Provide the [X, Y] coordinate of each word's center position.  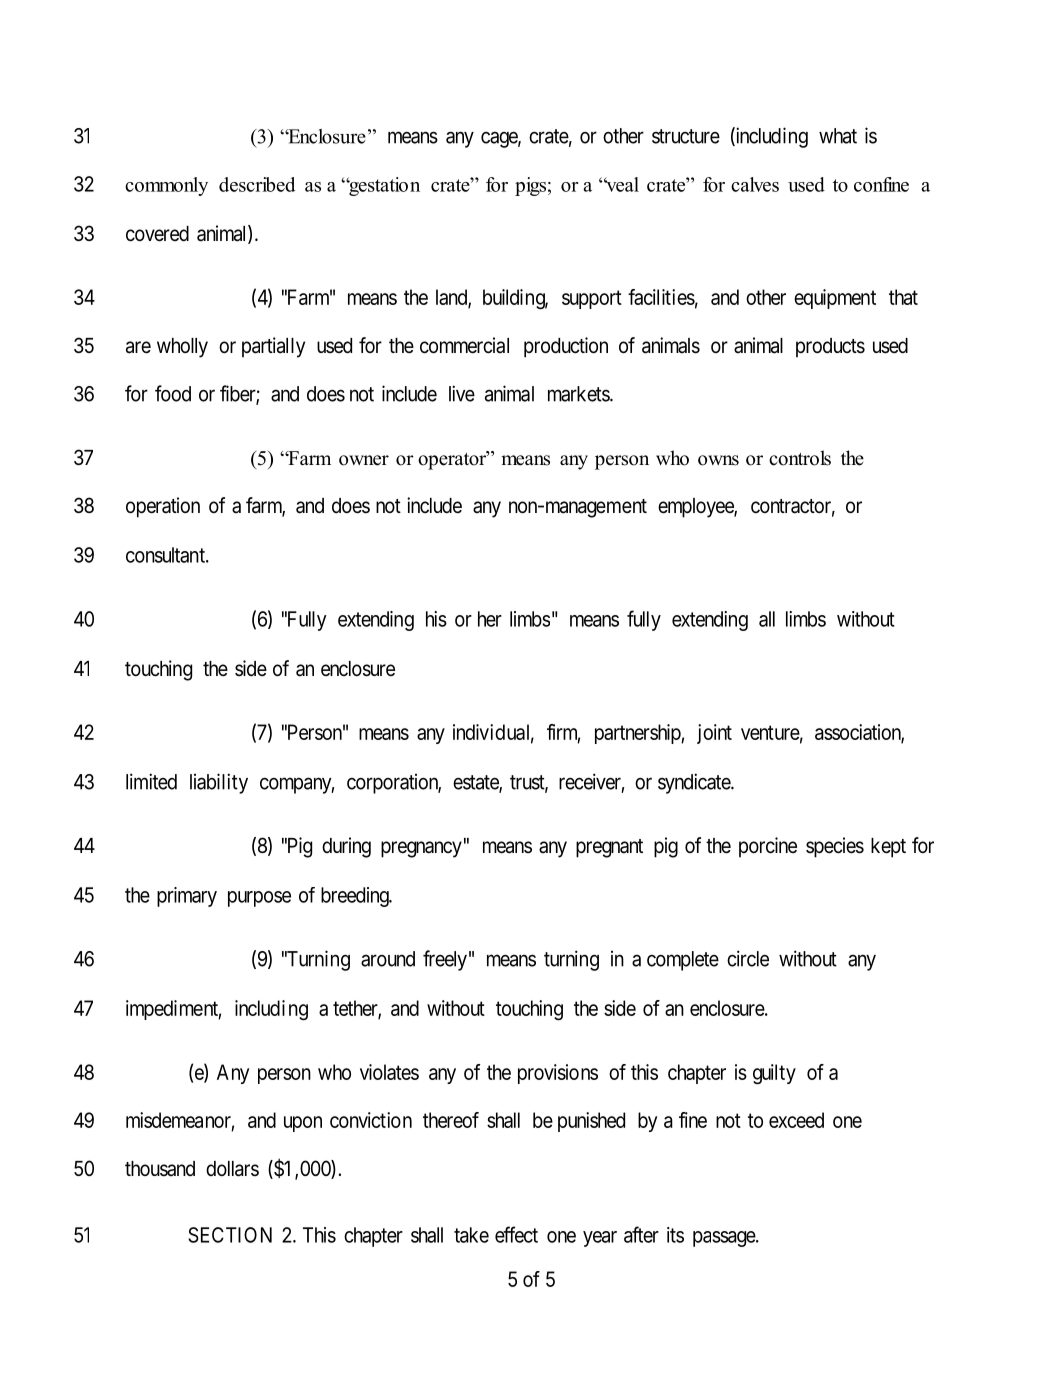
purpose [259, 899]
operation [163, 507]
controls [800, 458]
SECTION [230, 1235]
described [257, 184]
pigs [530, 186]
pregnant [609, 848]
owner [364, 460]
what [838, 136]
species [835, 847]
